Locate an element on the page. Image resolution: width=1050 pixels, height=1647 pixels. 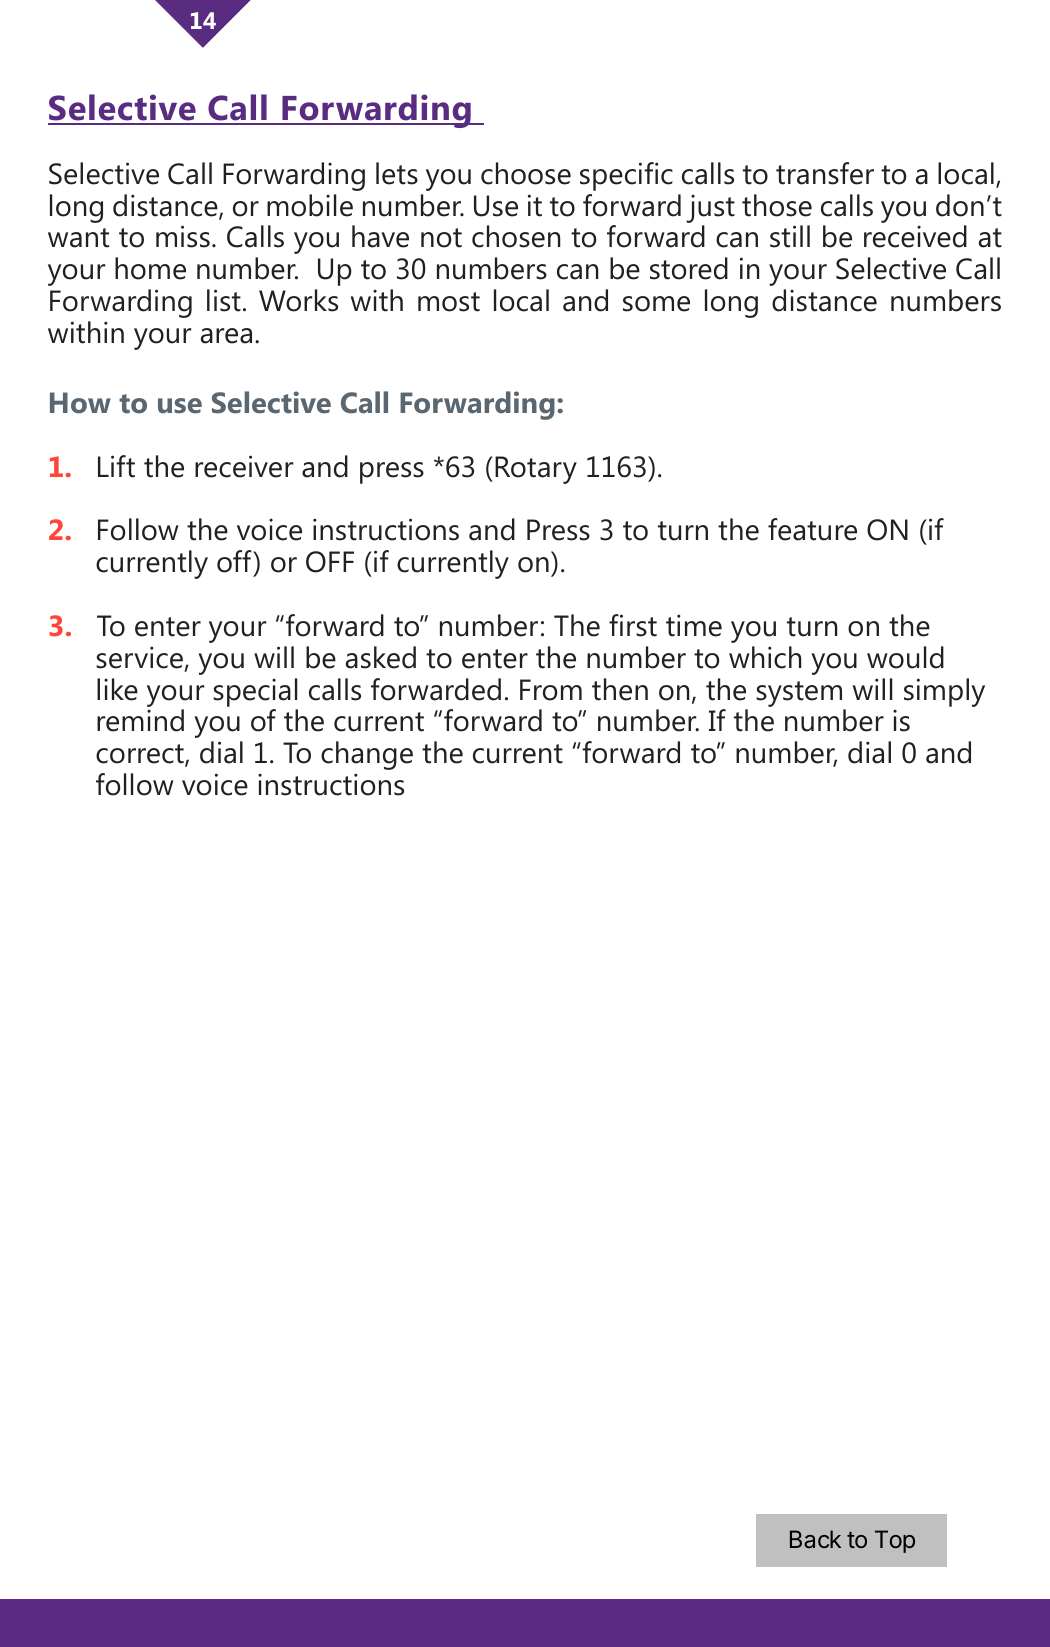
From is located at coordinates (551, 690).
